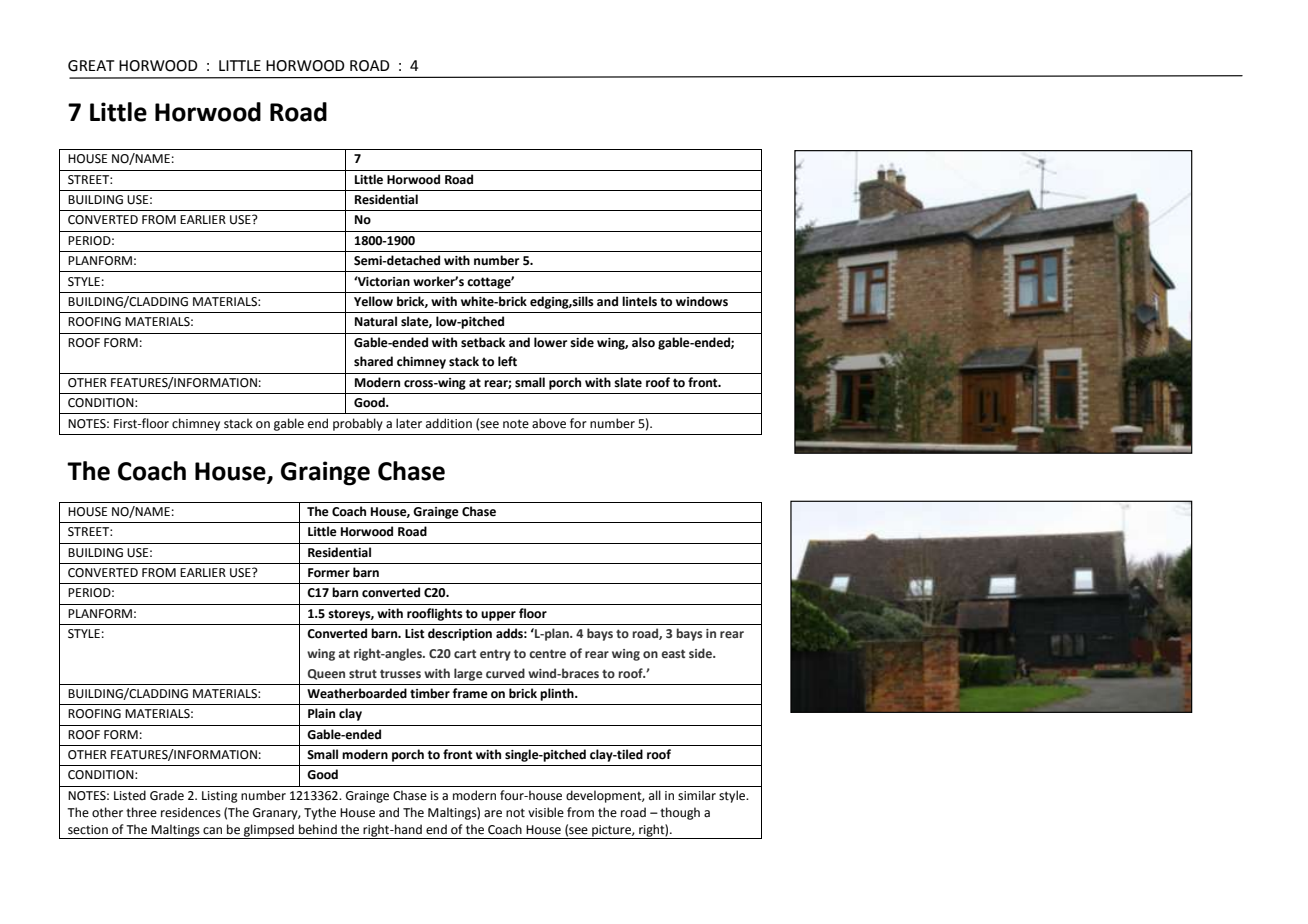 This document has width=1308, height=924. What do you see at coordinates (318, 829) in the document?
I see `behind` at bounding box center [318, 829].
